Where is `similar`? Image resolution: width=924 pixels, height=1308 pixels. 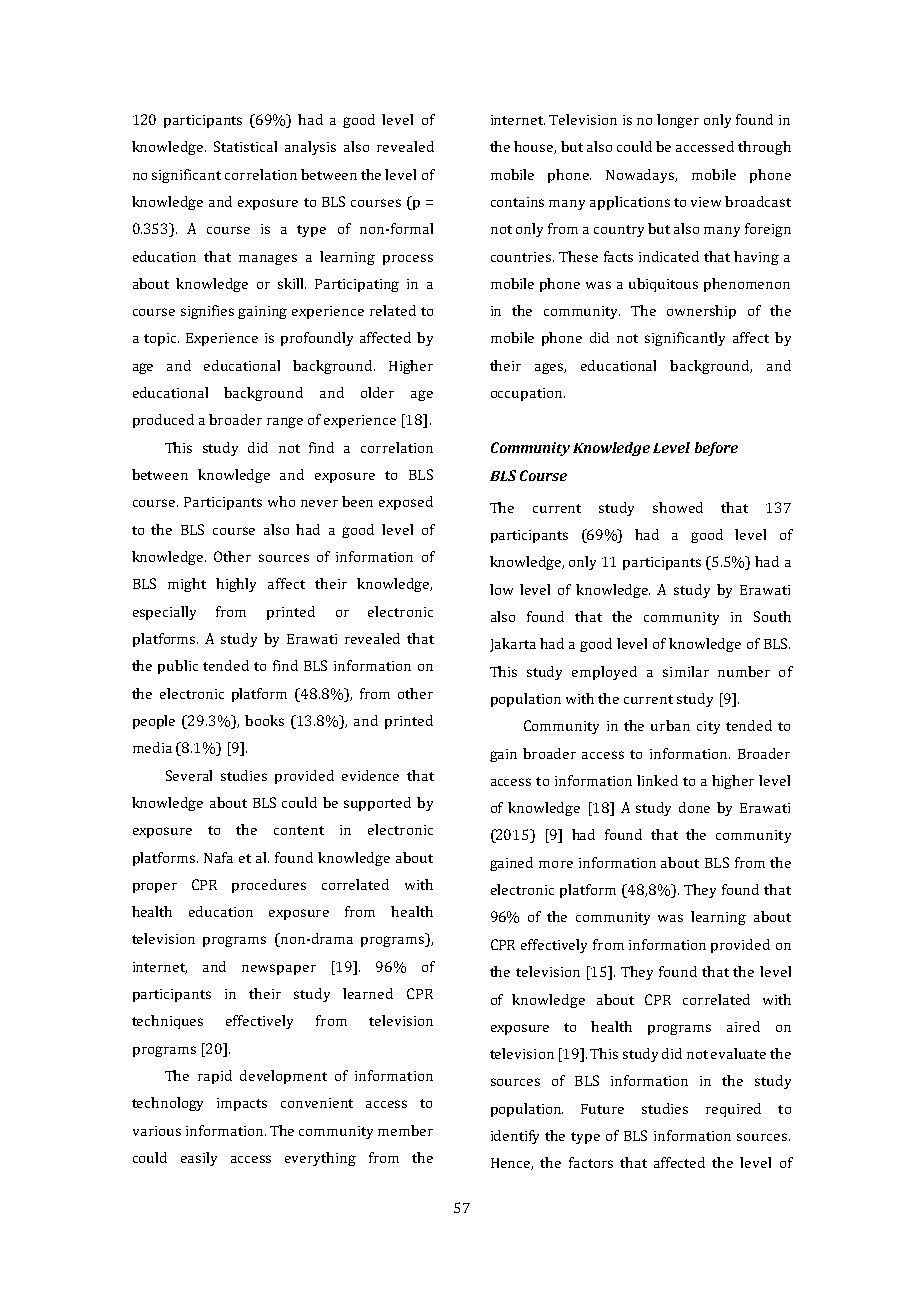 similar is located at coordinates (686, 671).
